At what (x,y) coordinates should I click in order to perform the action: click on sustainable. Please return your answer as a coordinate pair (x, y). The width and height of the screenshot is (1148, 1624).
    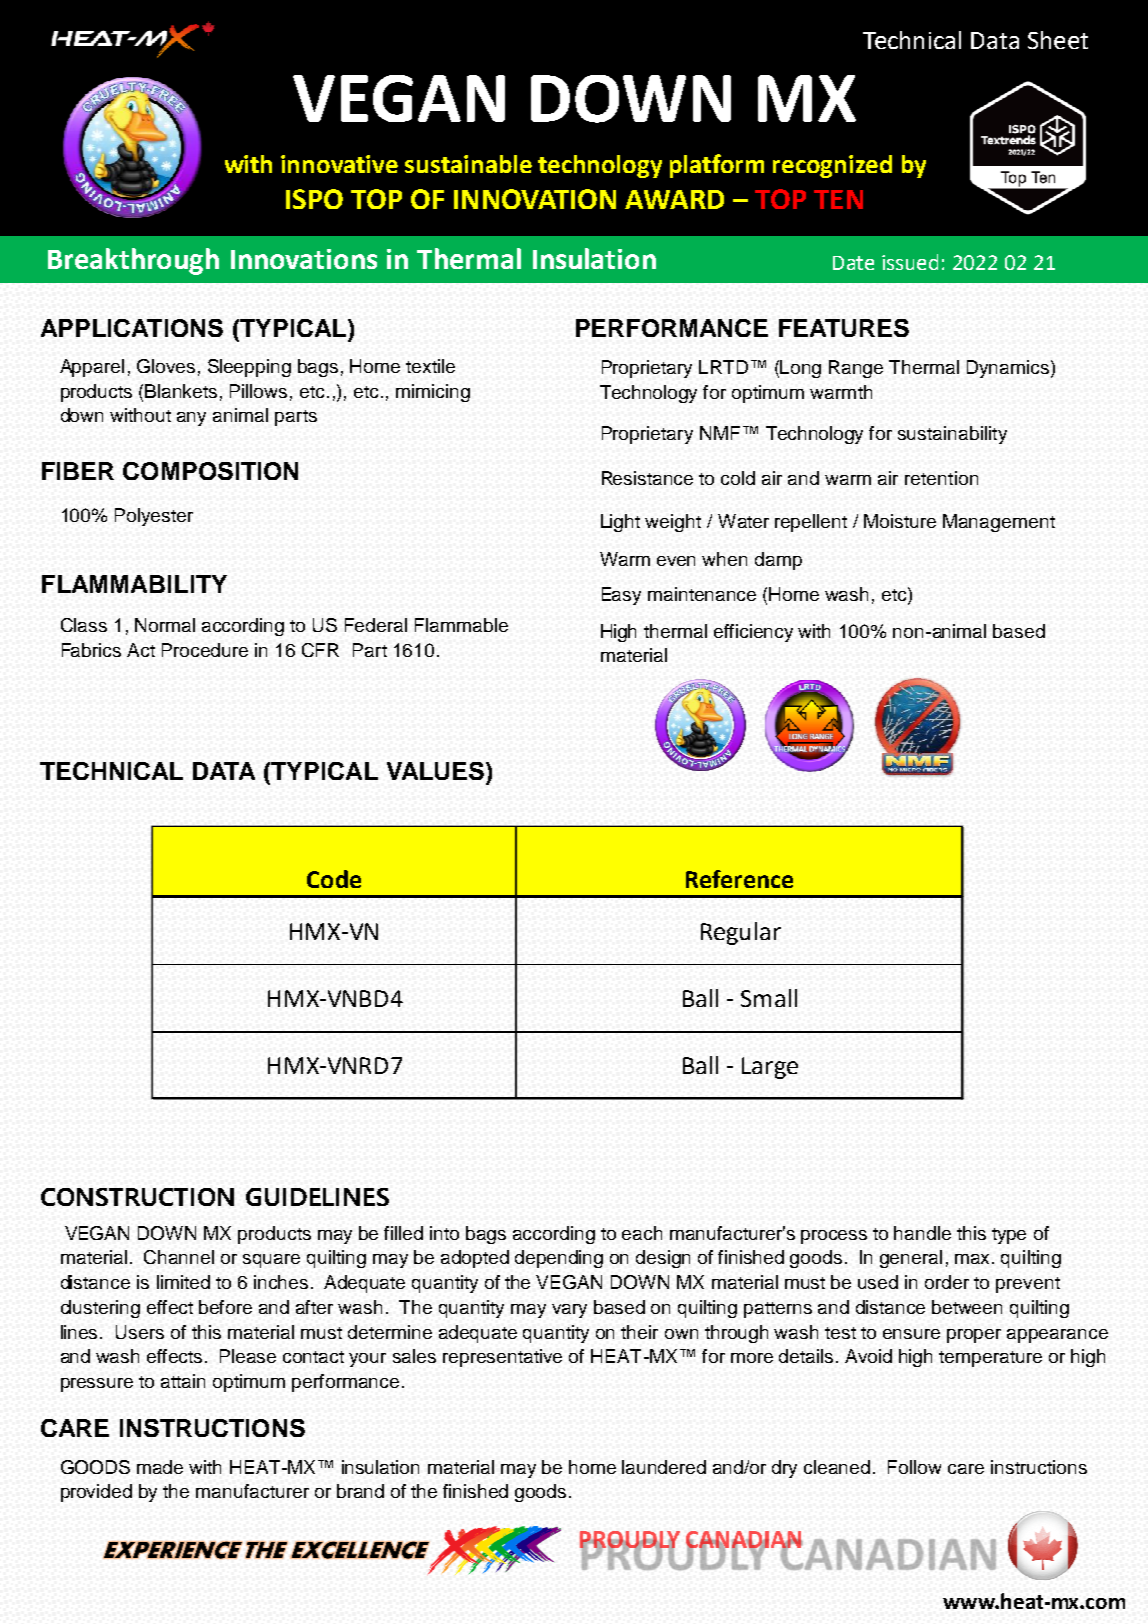
    Looking at the image, I should click on (468, 164).
